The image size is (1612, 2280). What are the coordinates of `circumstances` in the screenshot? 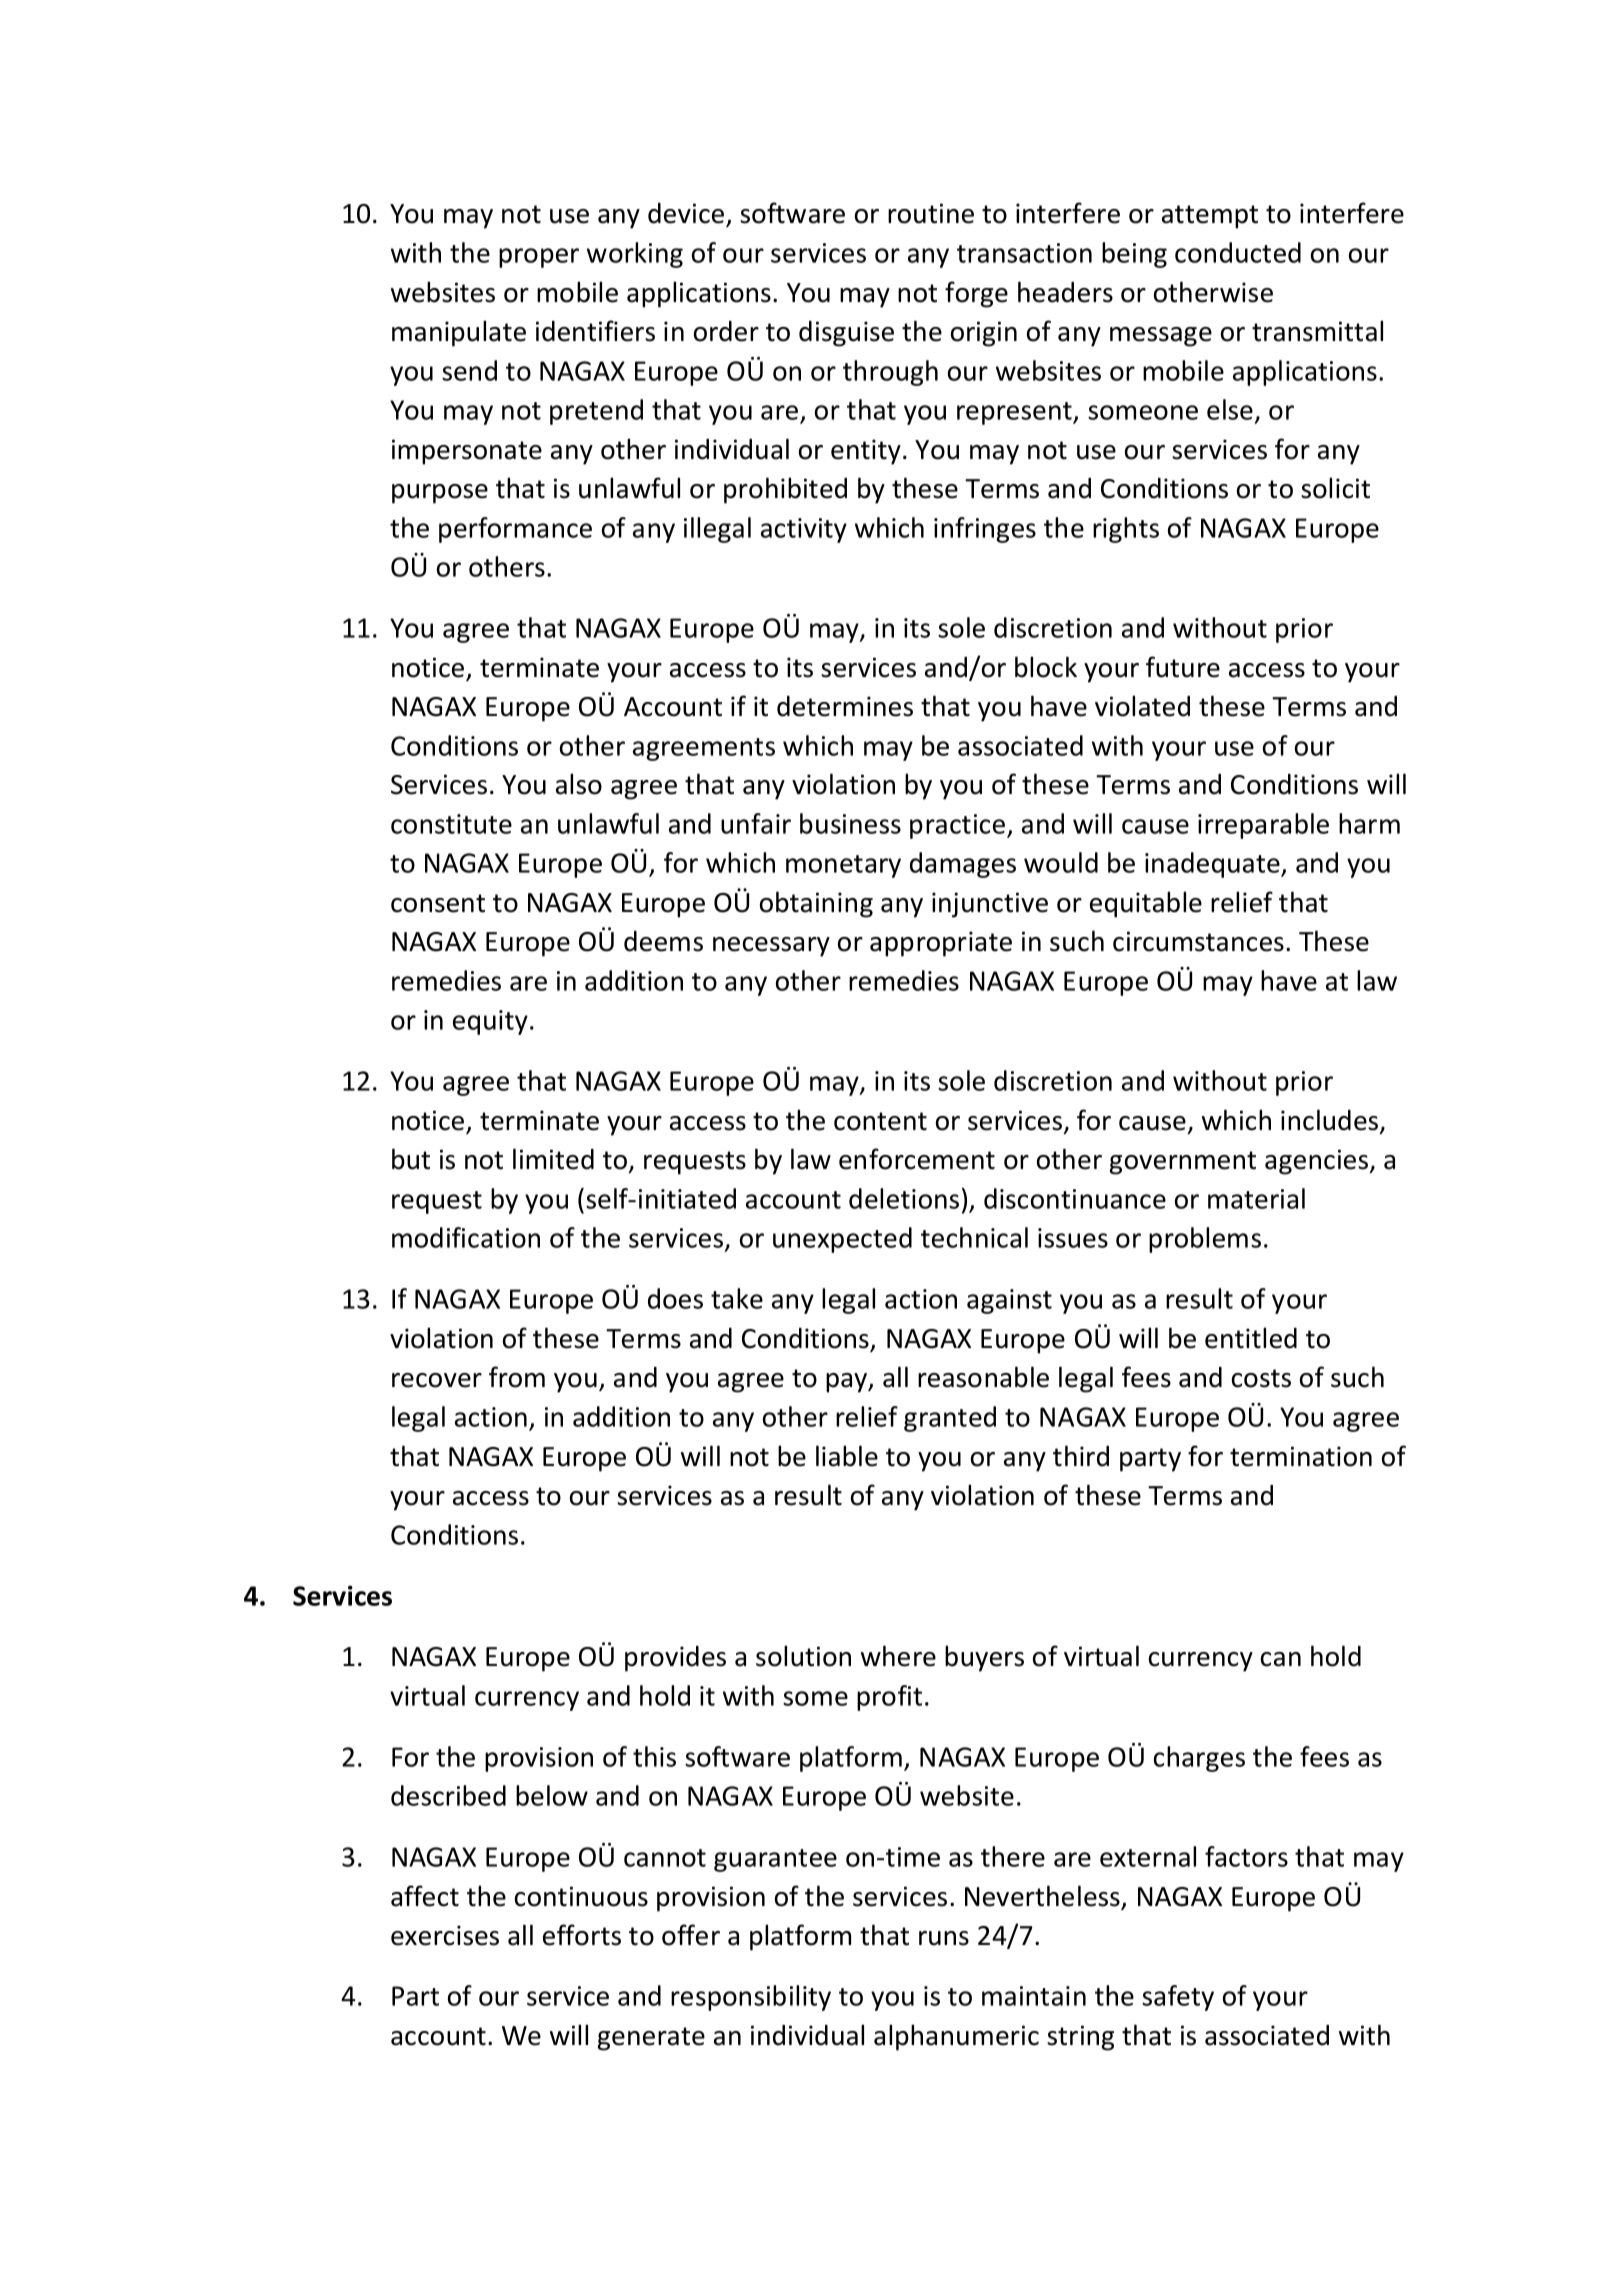 It's located at (1198, 941).
